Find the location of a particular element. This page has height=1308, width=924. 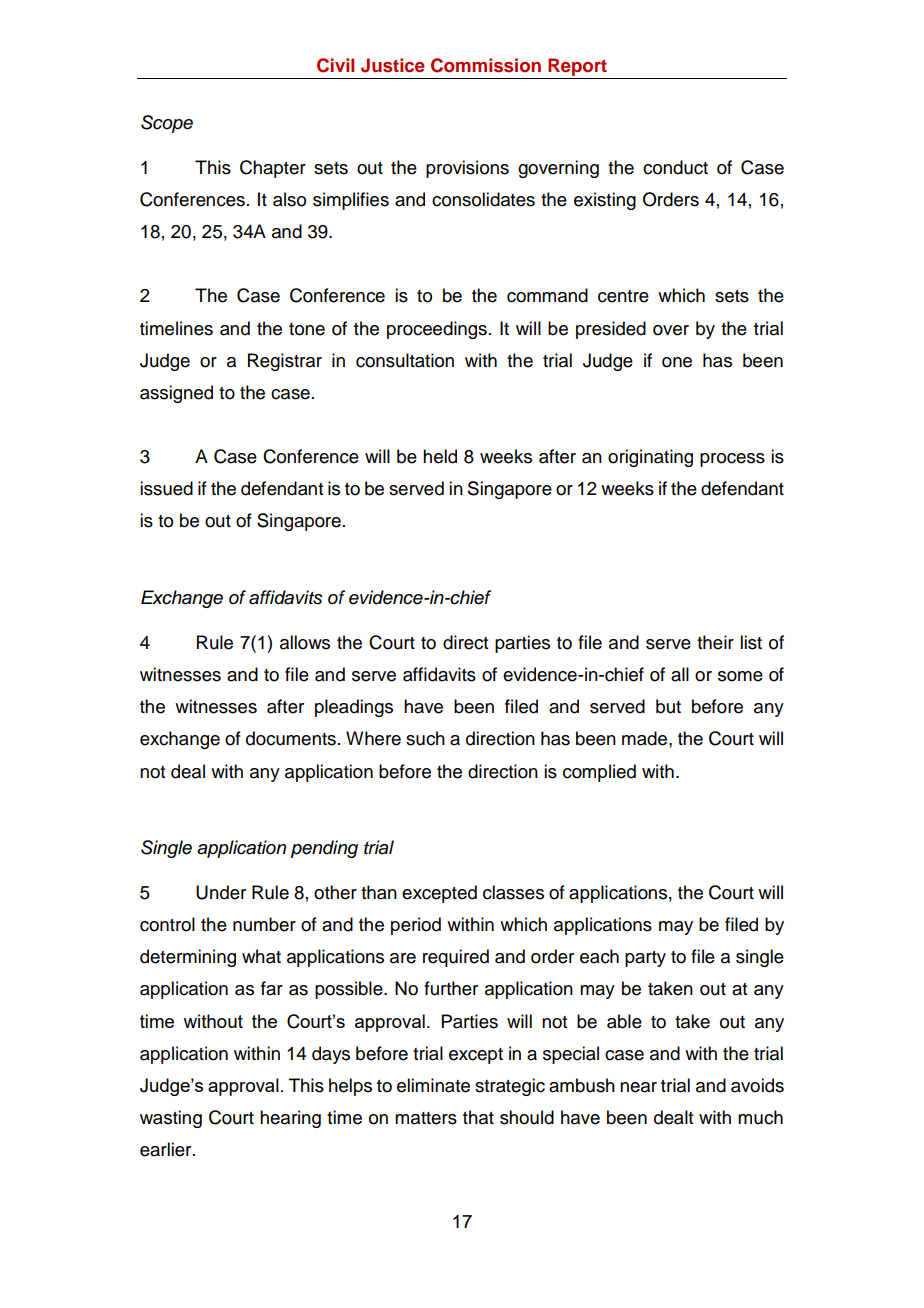

such is located at coordinates (425, 738).
